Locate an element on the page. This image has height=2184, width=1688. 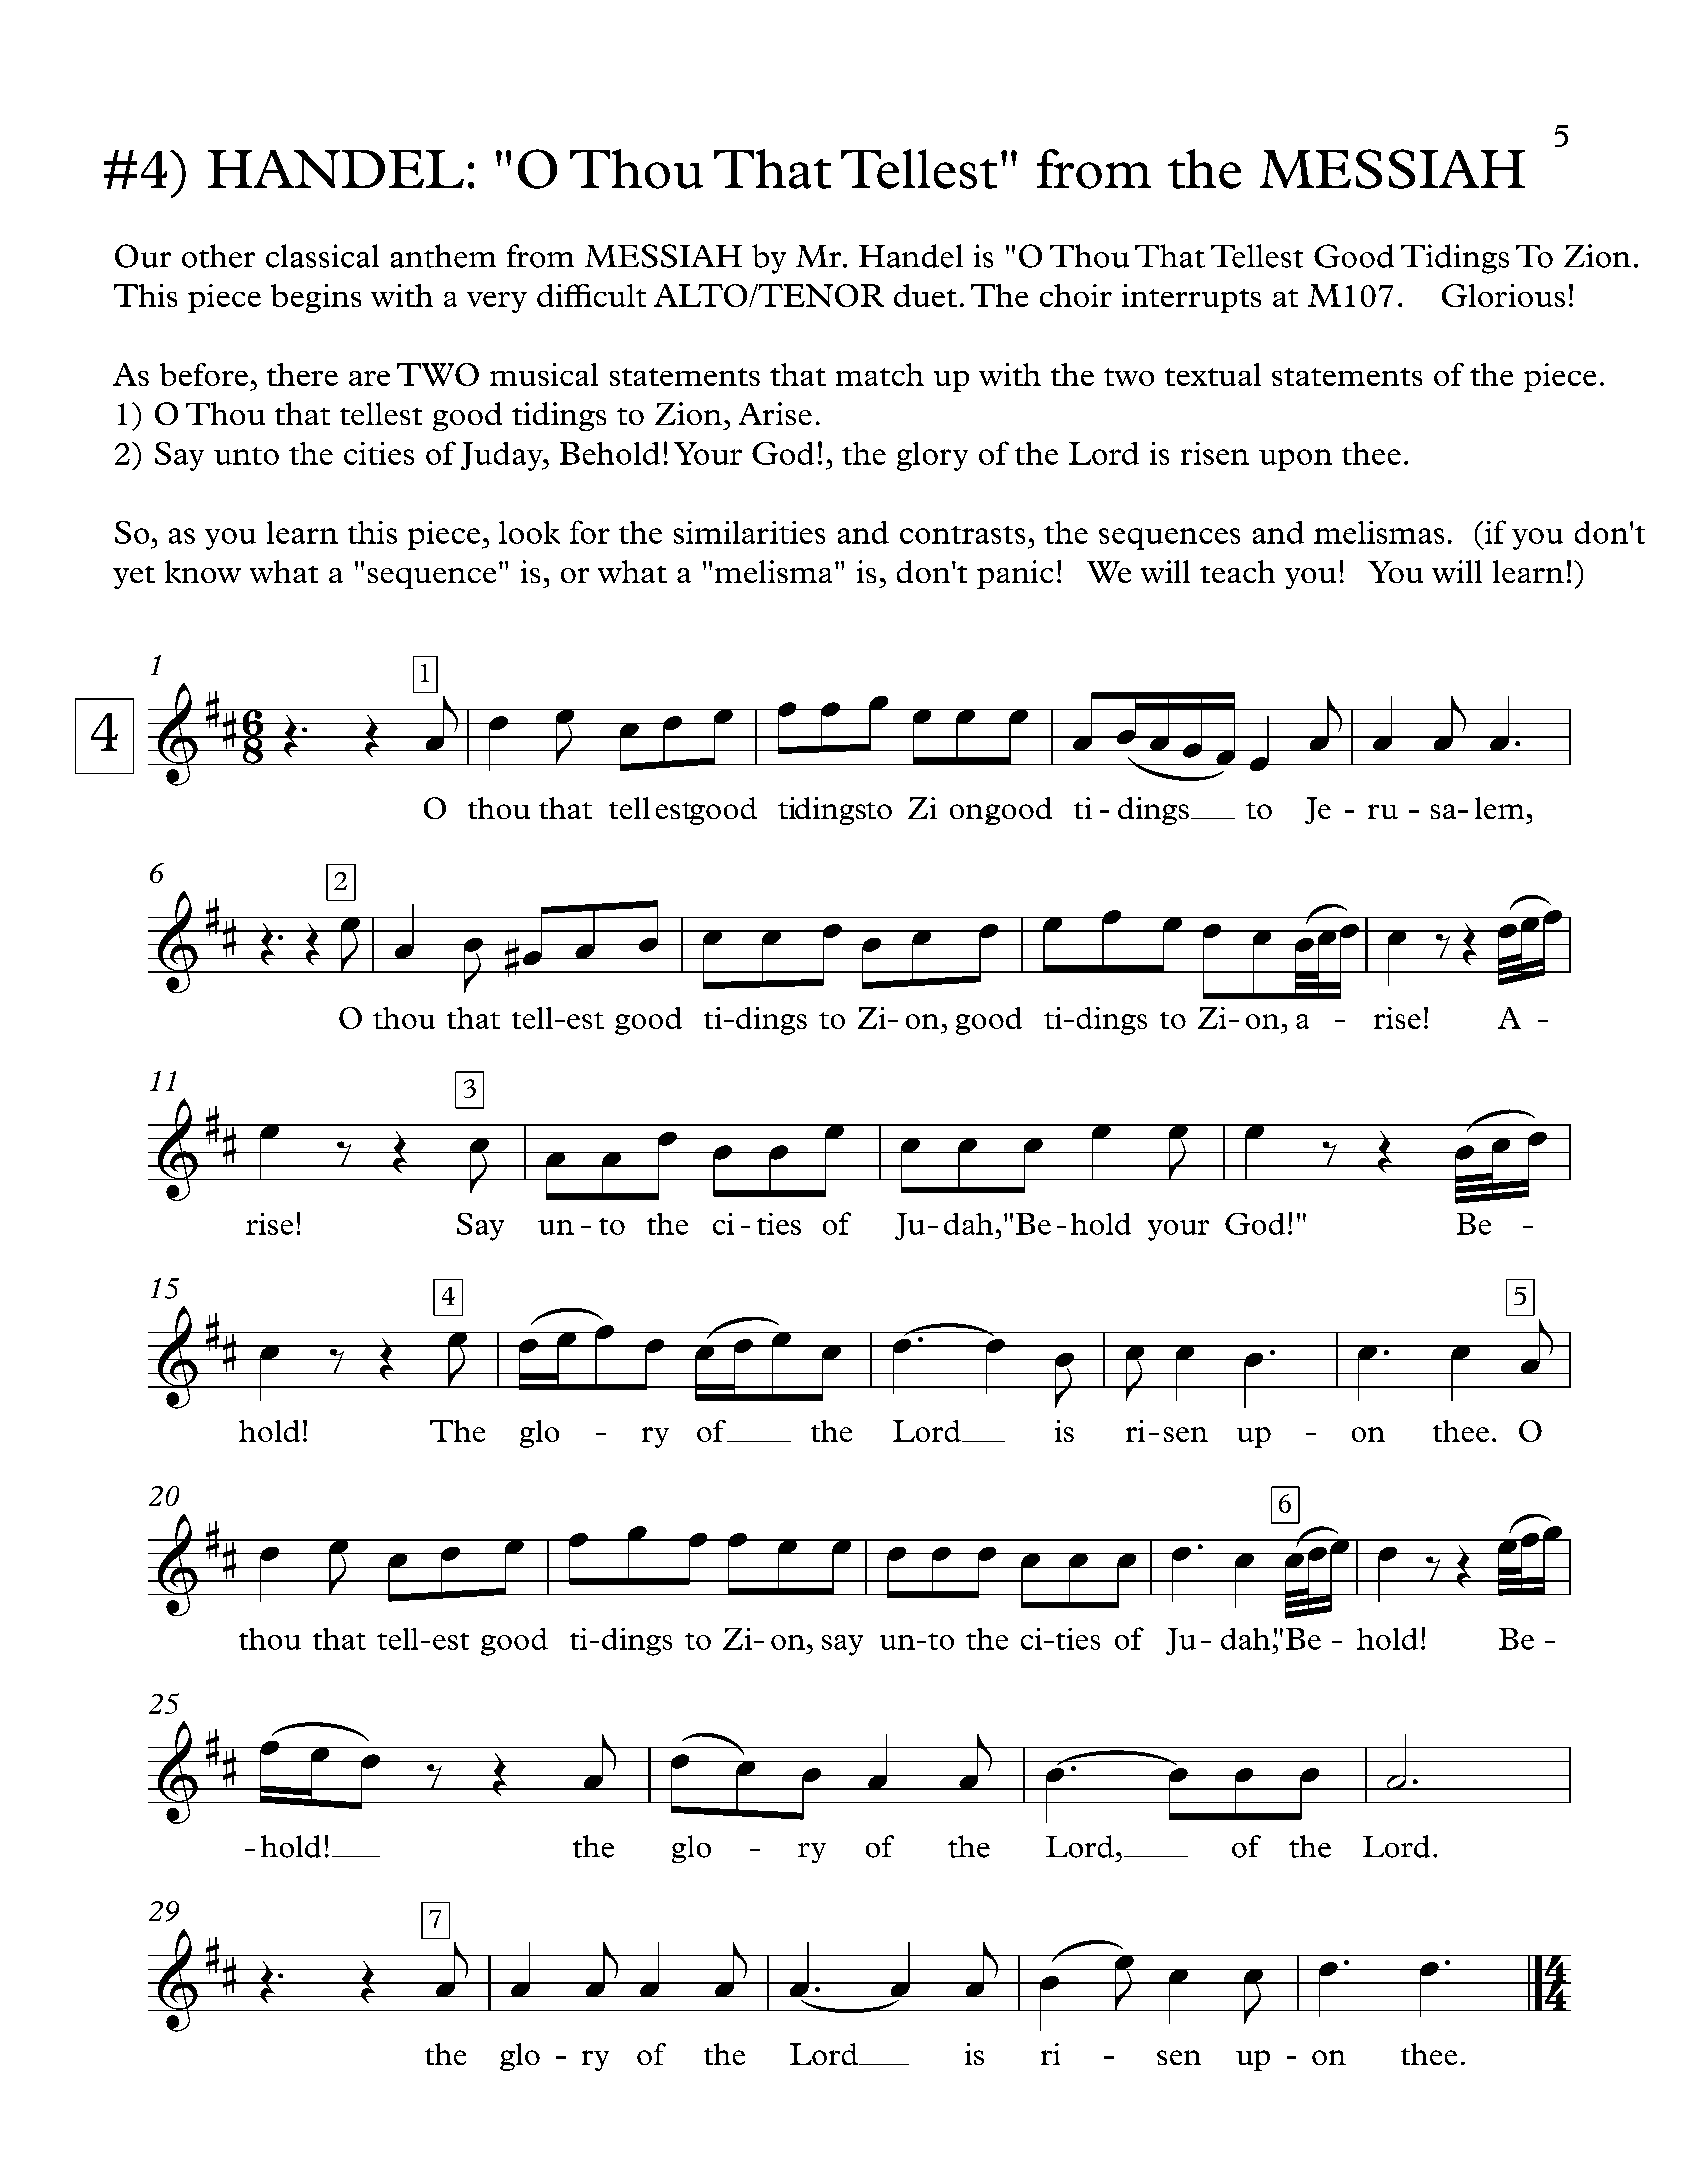
Glorious is located at coordinates (1503, 295).
